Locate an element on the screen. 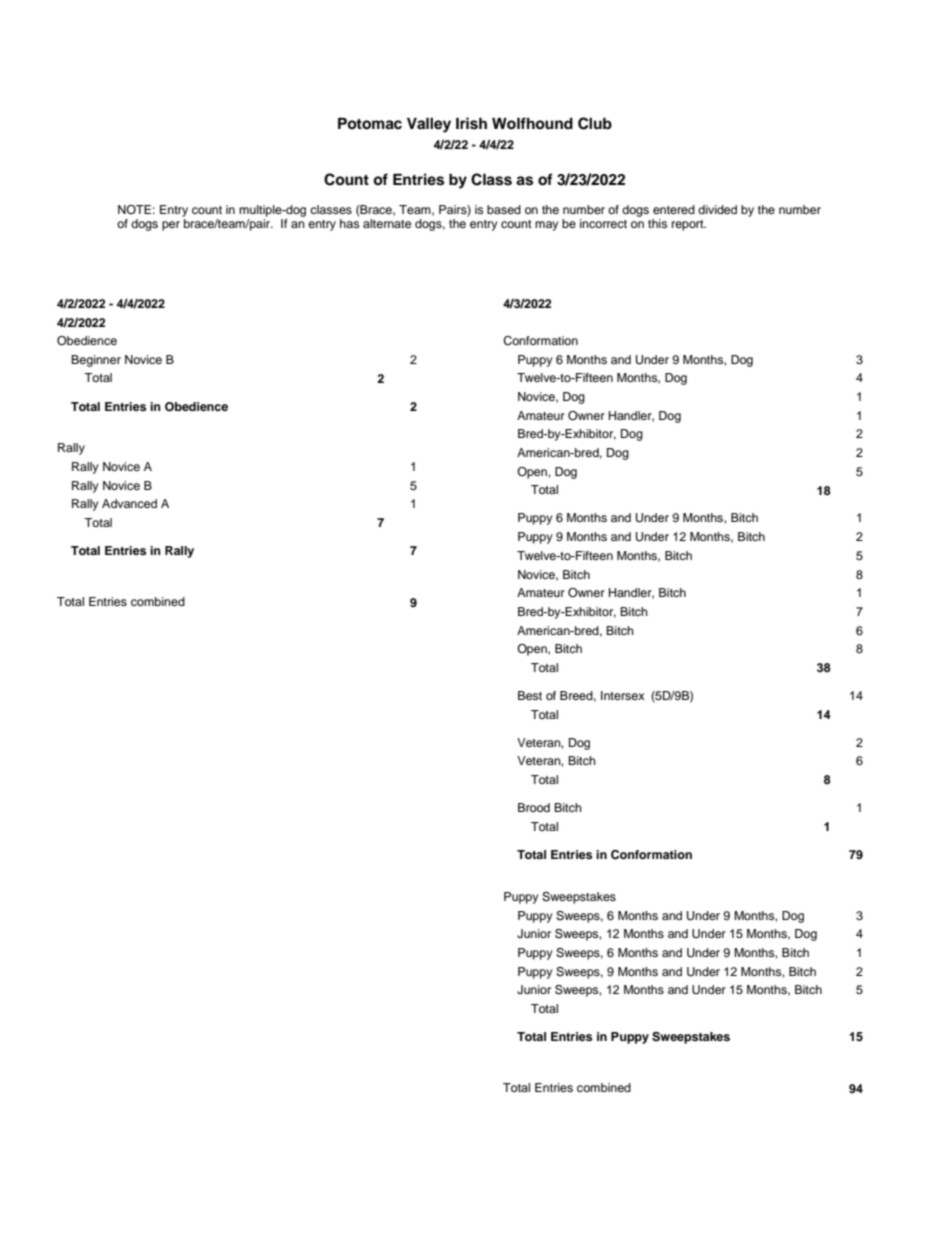 Image resolution: width=952 pixels, height=1233 pixels. Brood is located at coordinates (534, 807).
